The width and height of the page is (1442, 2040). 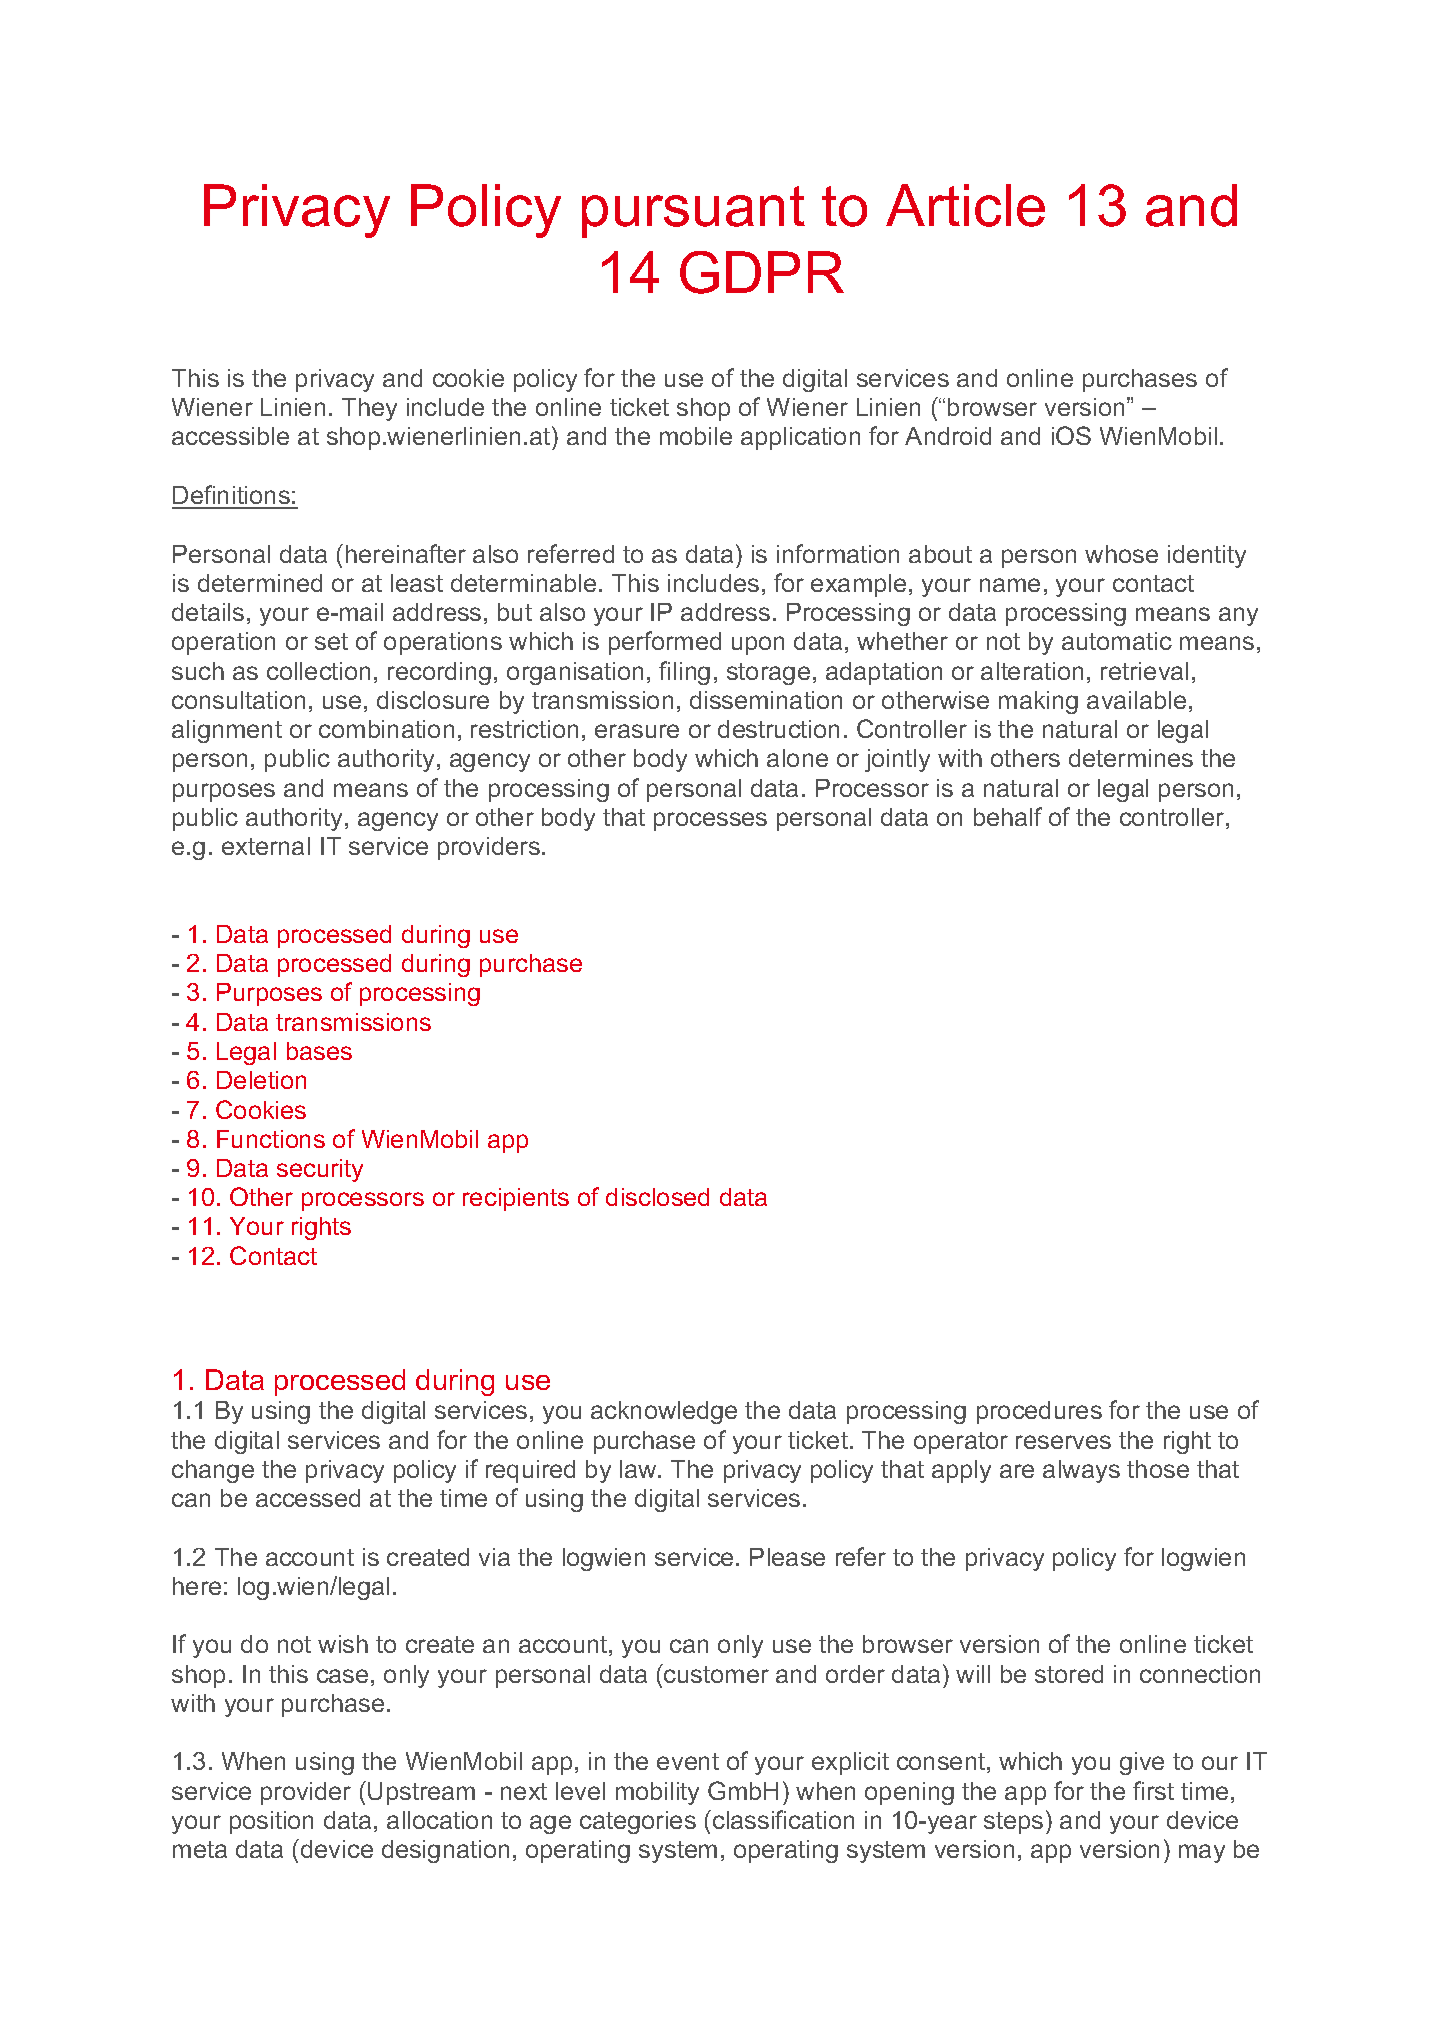 What do you see at coordinates (762, 272) in the page?
I see `GDPR` at bounding box center [762, 272].
